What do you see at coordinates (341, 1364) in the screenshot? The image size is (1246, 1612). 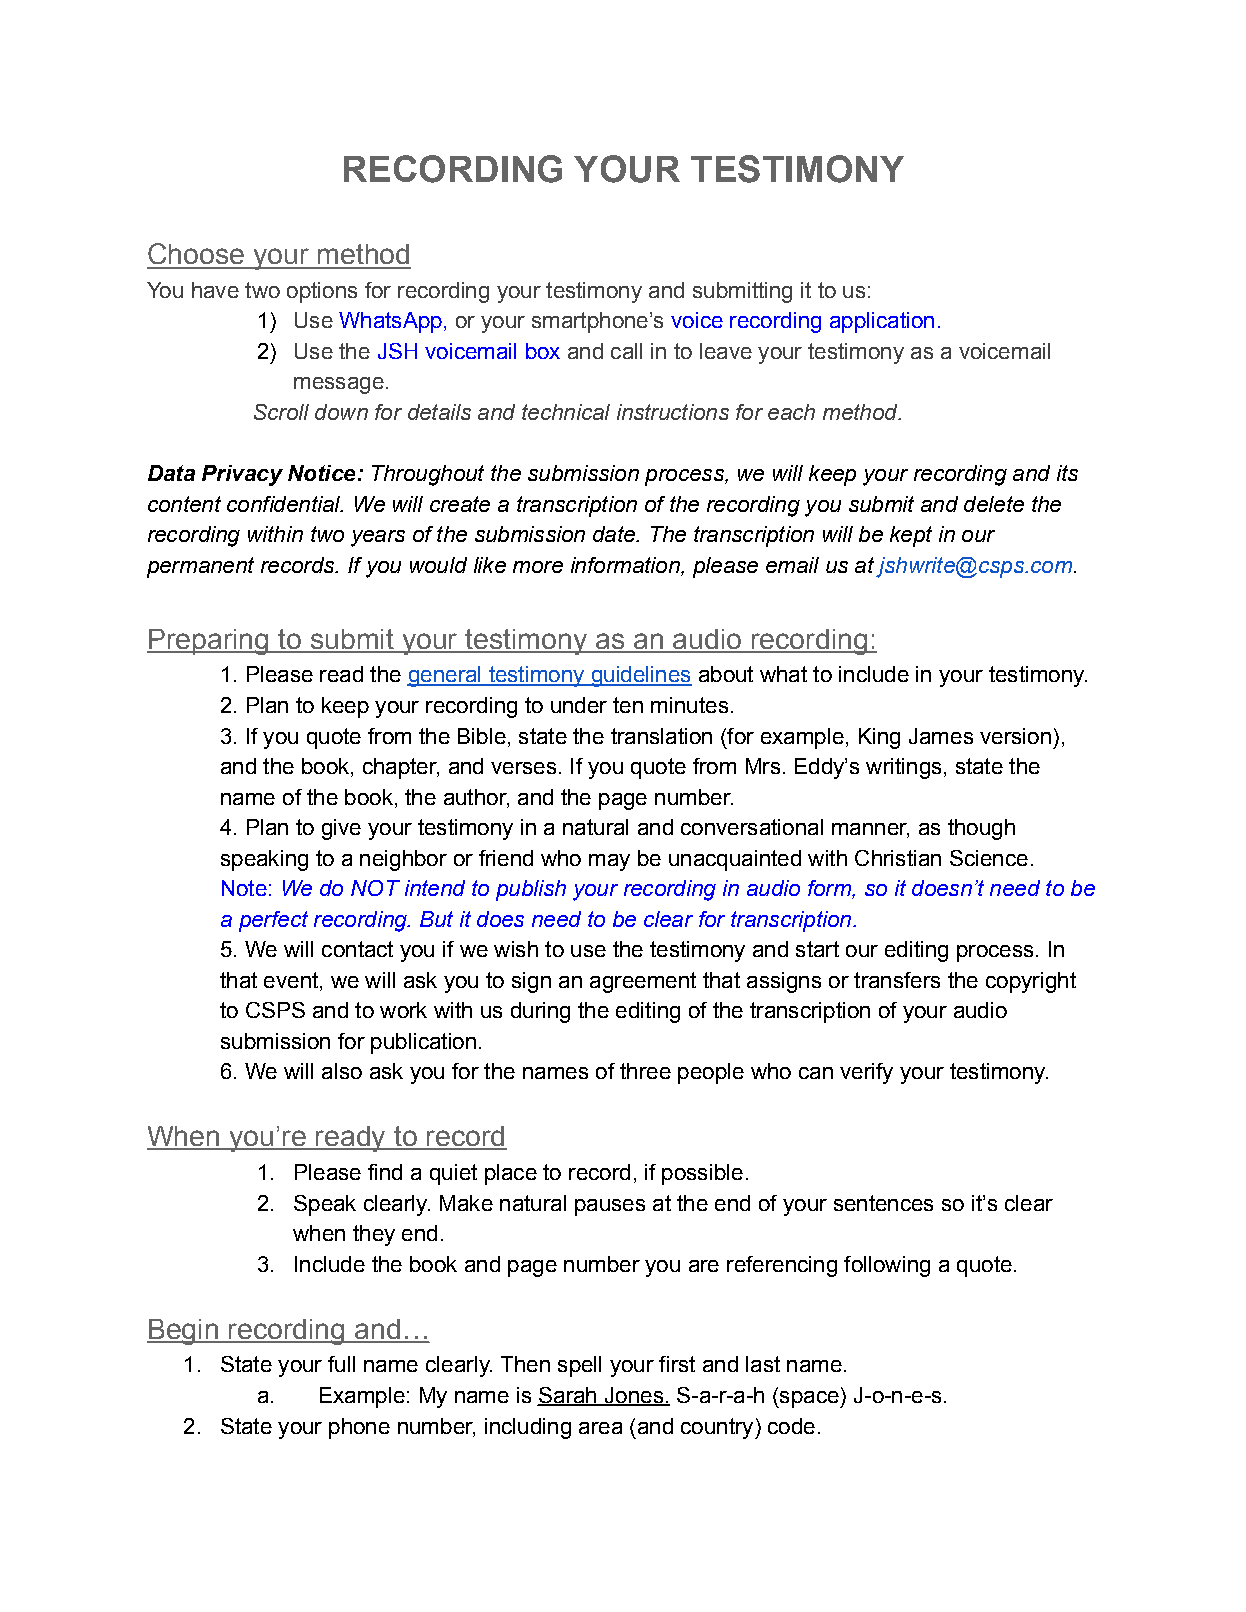 I see `full` at bounding box center [341, 1364].
